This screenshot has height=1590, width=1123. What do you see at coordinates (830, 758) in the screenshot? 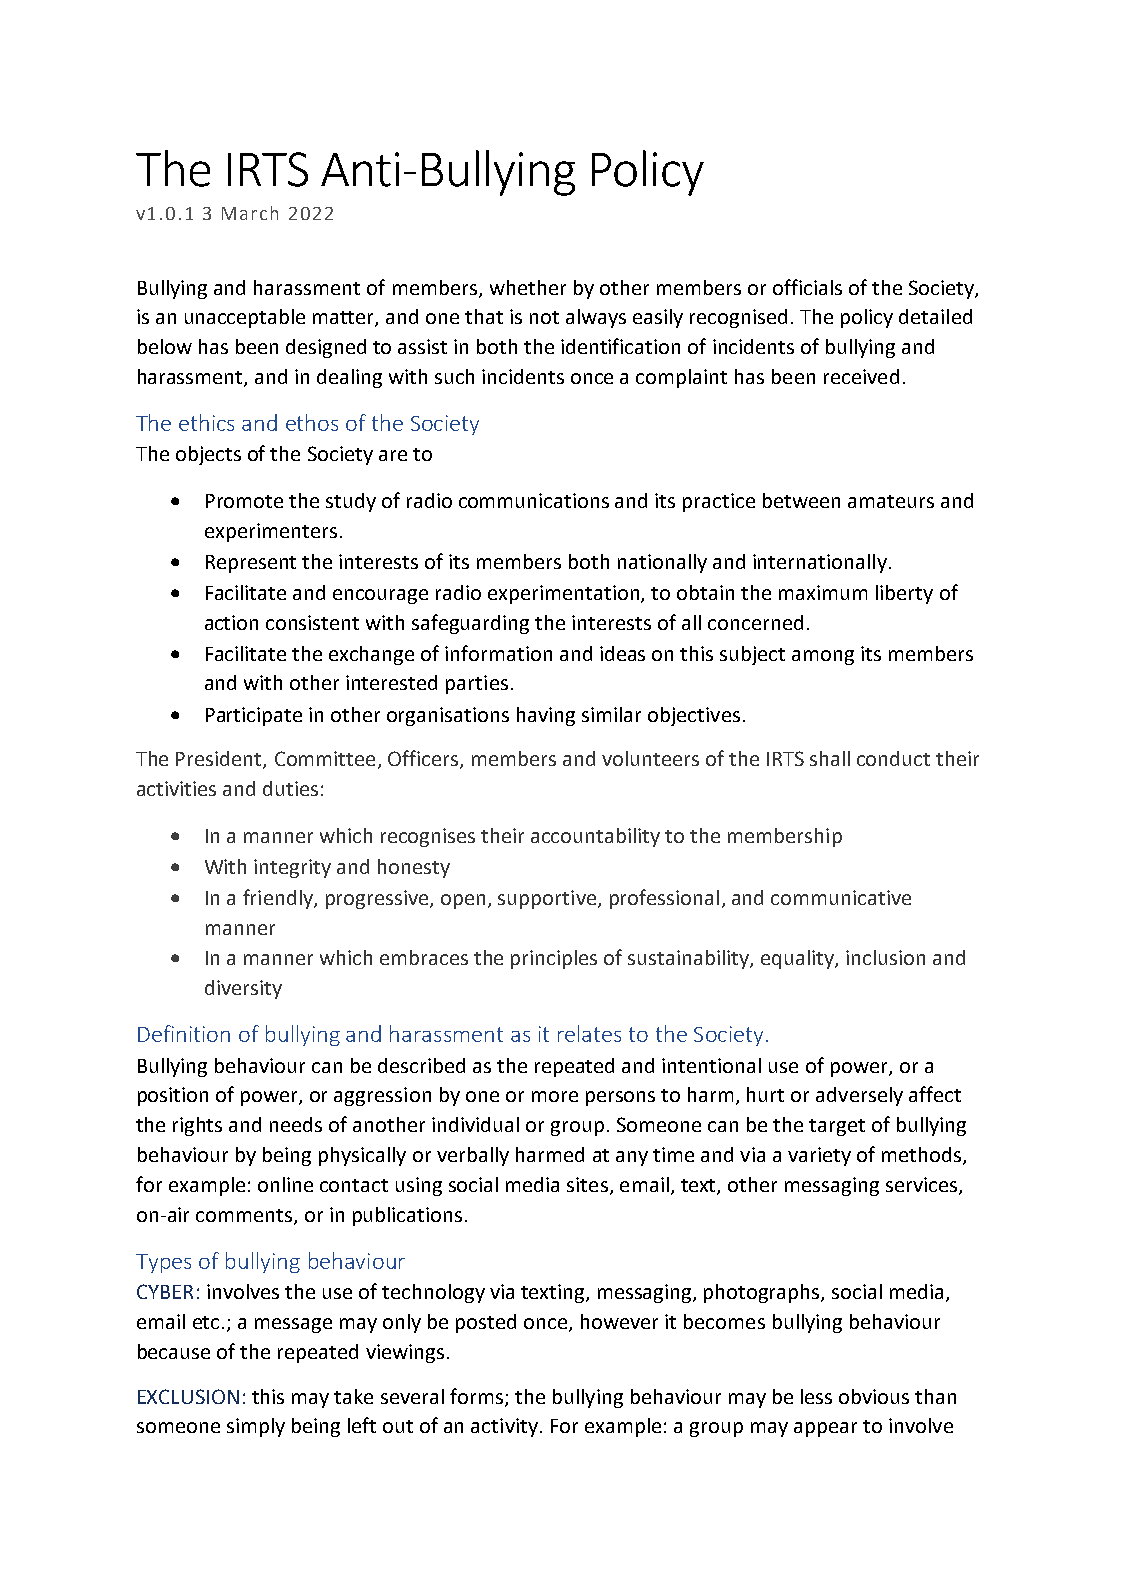
I see `shall` at bounding box center [830, 758].
